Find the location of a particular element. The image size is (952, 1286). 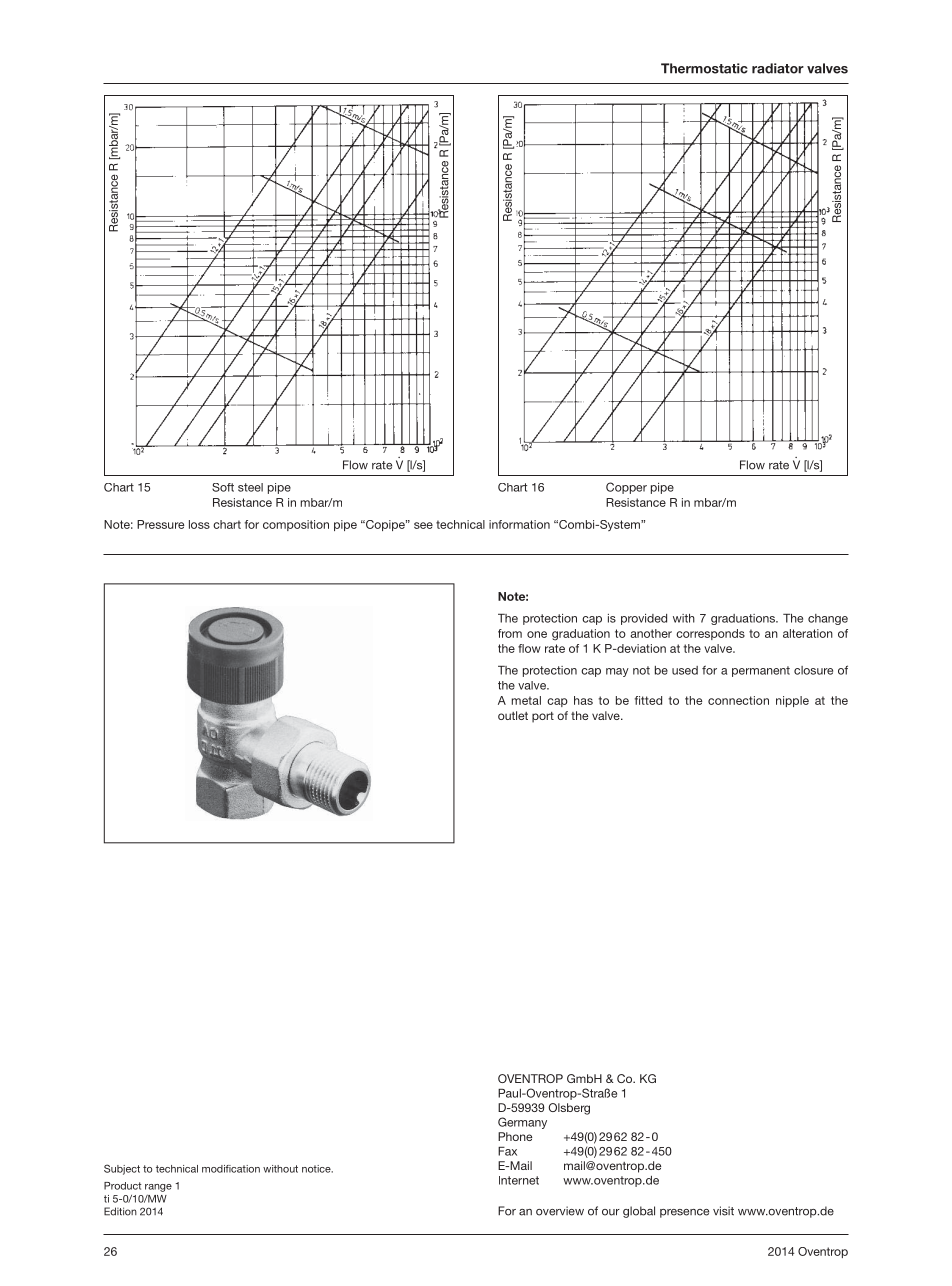

modification is located at coordinates (231, 1169).
